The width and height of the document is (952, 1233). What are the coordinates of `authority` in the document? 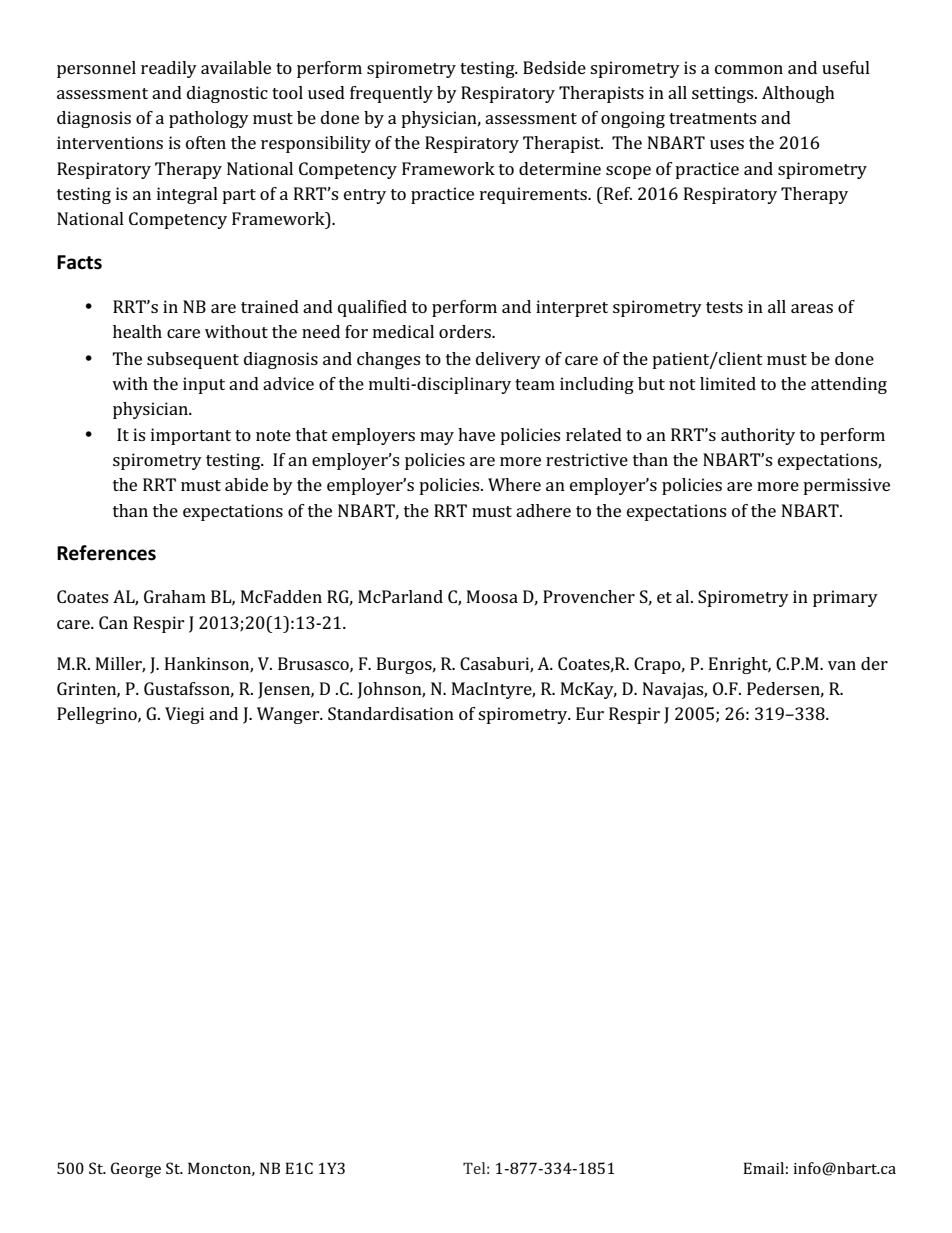 It's located at (758, 436).
